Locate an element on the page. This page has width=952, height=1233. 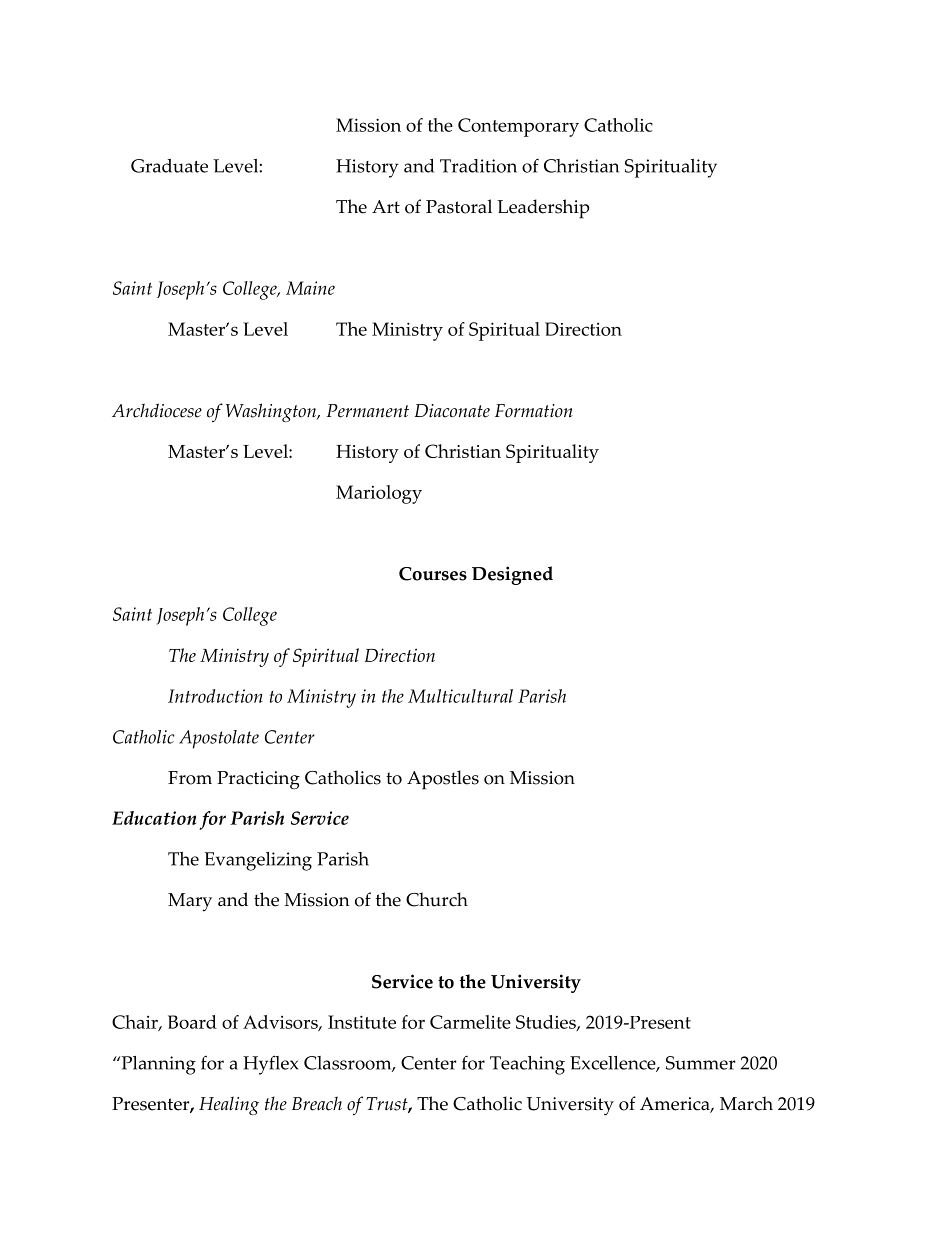
Graduate is located at coordinates (169, 166).
